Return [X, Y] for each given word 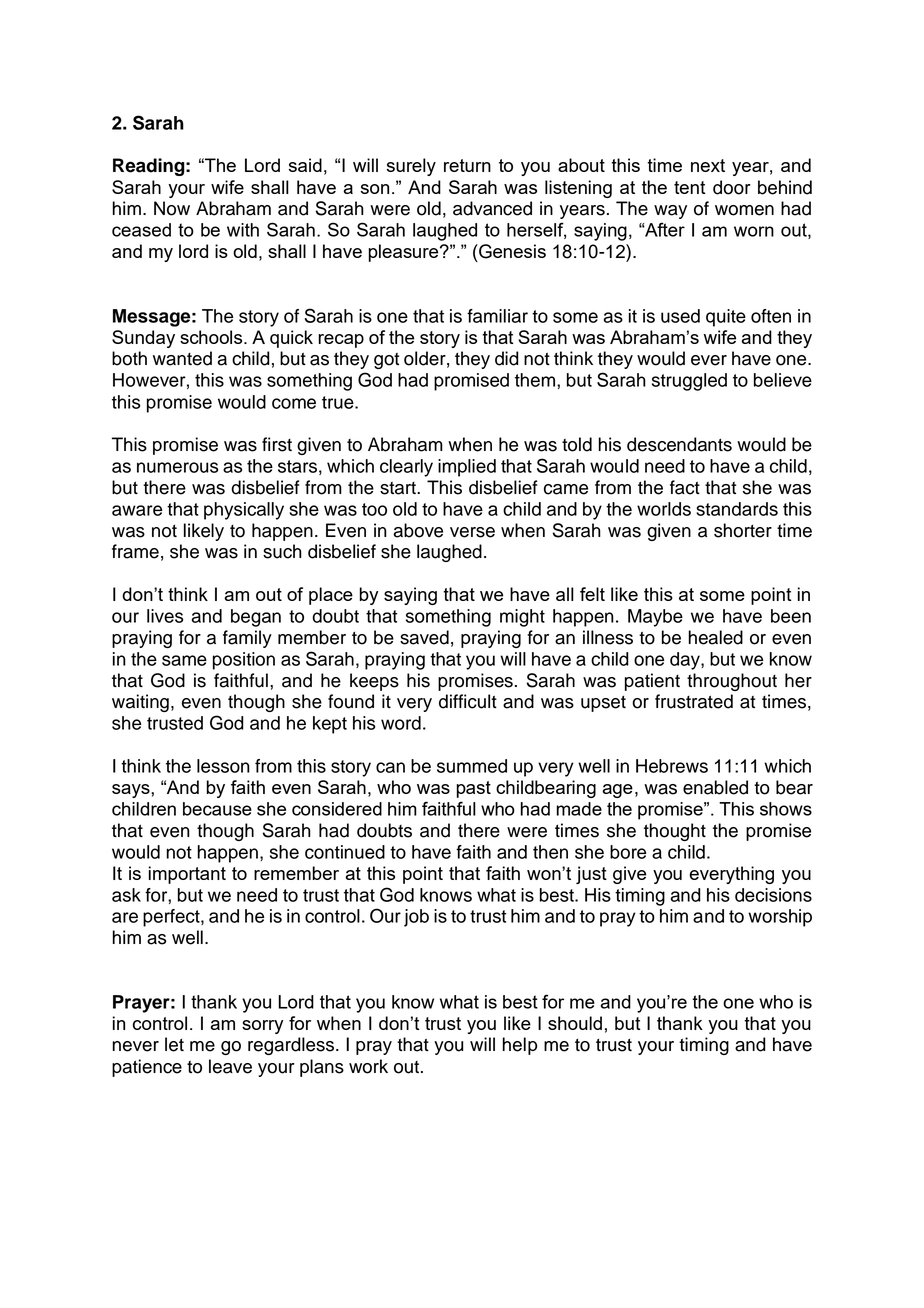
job [416, 918]
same [184, 660]
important [187, 875]
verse [472, 532]
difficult [468, 701]
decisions [773, 895]
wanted [182, 358]
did [507, 358]
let [174, 1044]
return [467, 165]
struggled [689, 382]
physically [244, 511]
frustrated [694, 701]
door [732, 187]
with [243, 230]
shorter [743, 530]
